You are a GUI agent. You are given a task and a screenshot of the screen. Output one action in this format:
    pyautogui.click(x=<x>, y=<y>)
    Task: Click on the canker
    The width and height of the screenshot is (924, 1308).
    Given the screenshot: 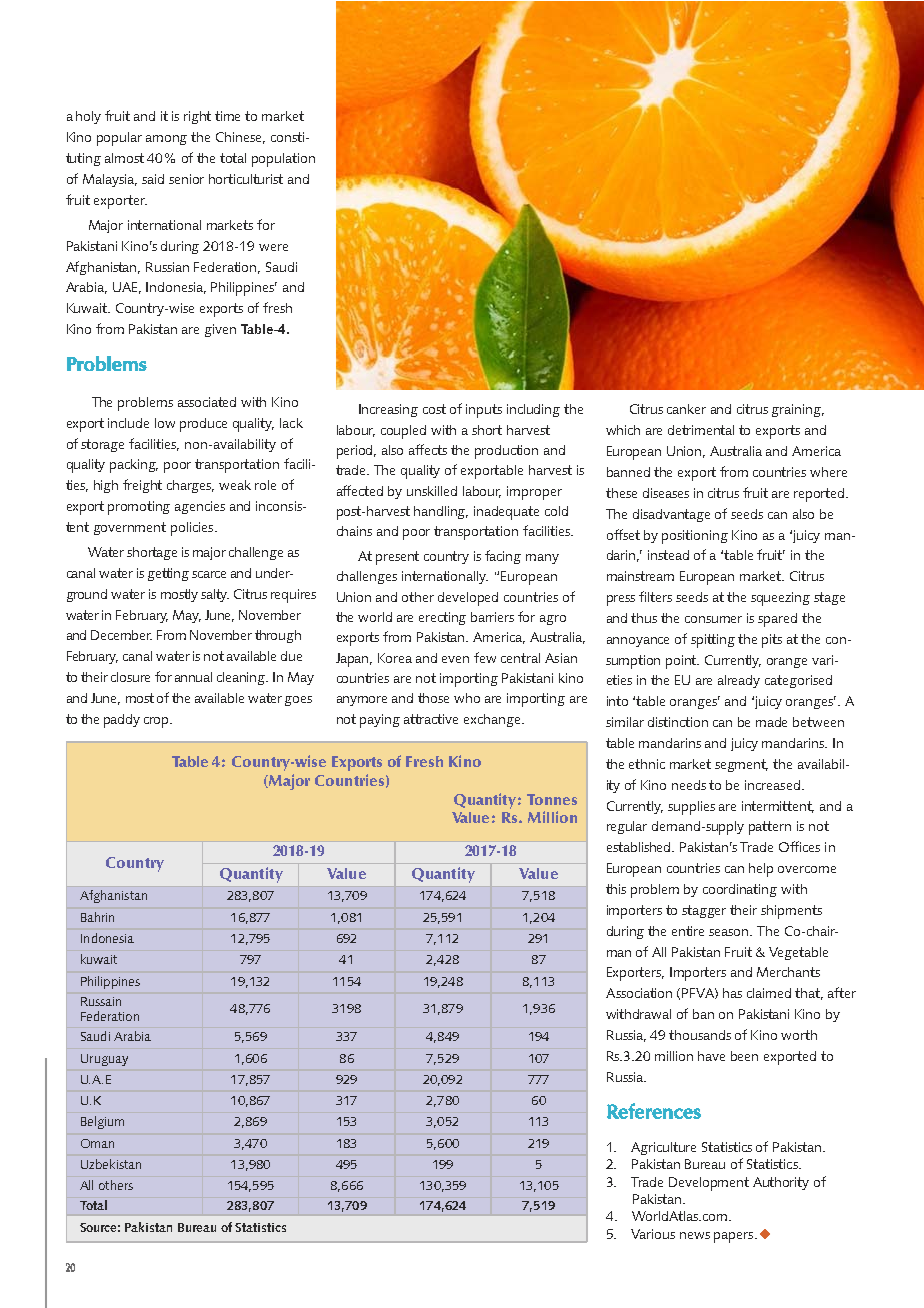 What is the action you would take?
    pyautogui.click(x=686, y=409)
